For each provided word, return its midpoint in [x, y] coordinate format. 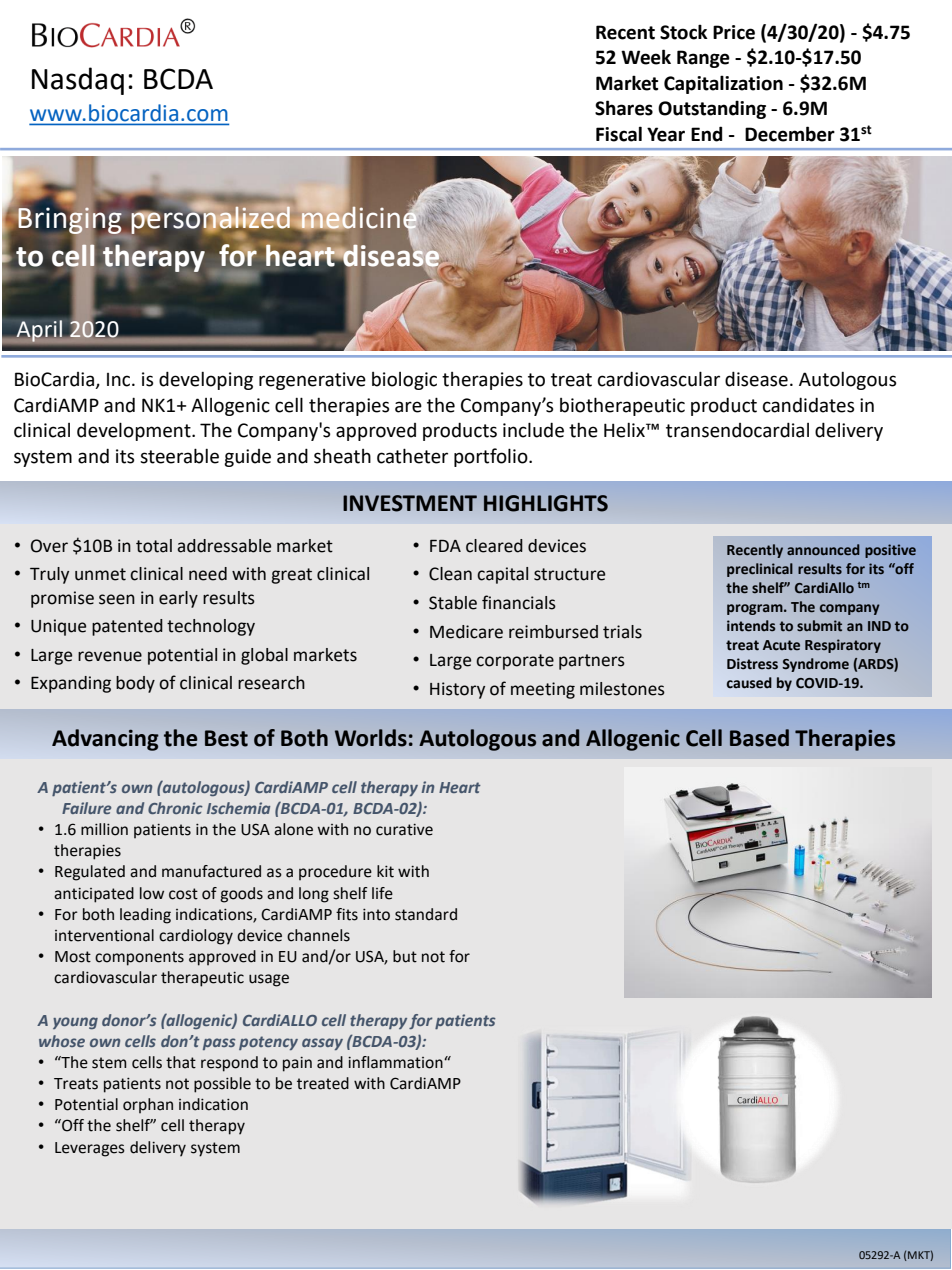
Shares [624, 108]
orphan [148, 1105]
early [178, 599]
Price [734, 32]
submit [819, 626]
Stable [453, 603]
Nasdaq [78, 81]
